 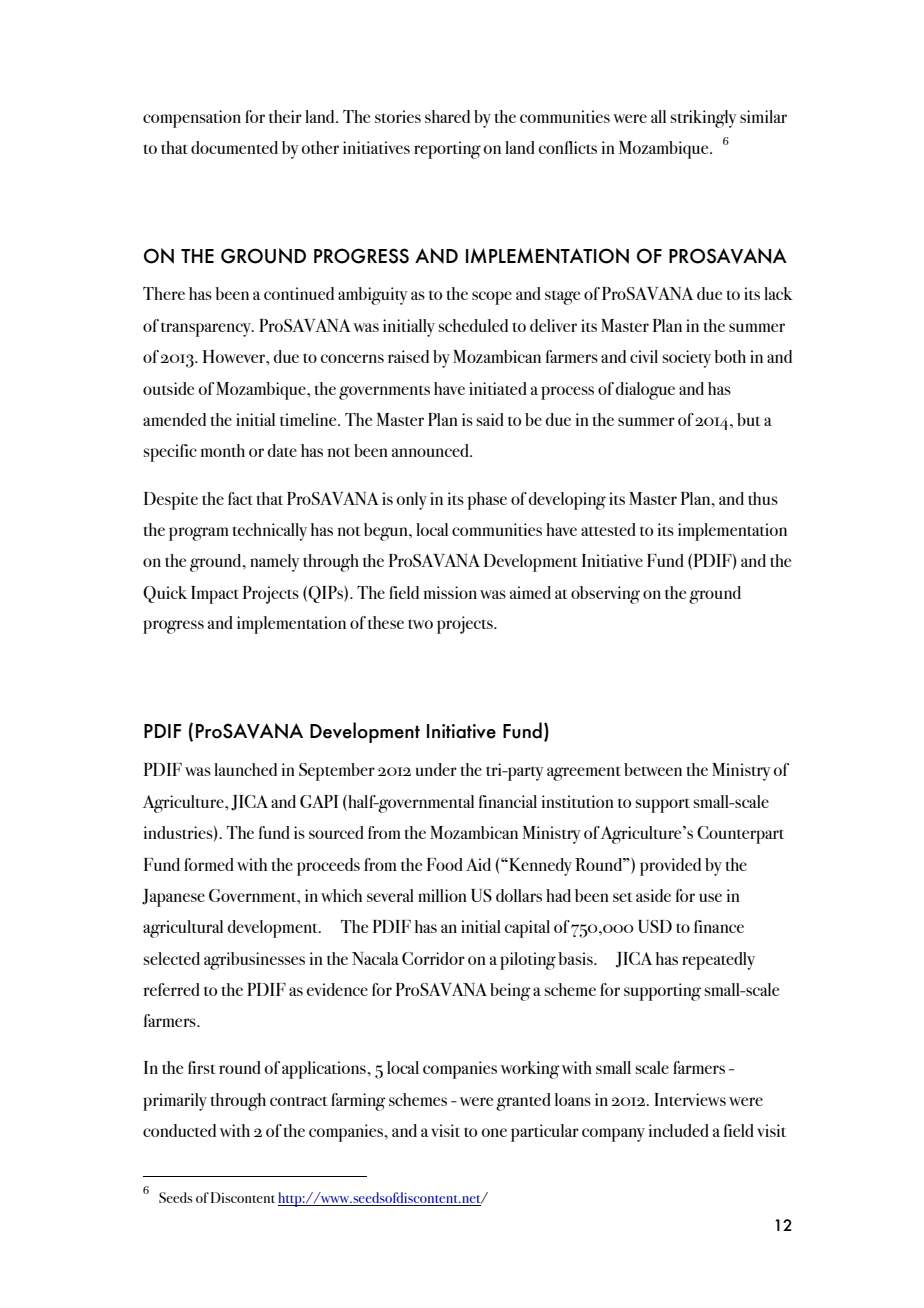 What do you see at coordinates (498, 388) in the screenshot?
I see `initiated` at bounding box center [498, 388].
